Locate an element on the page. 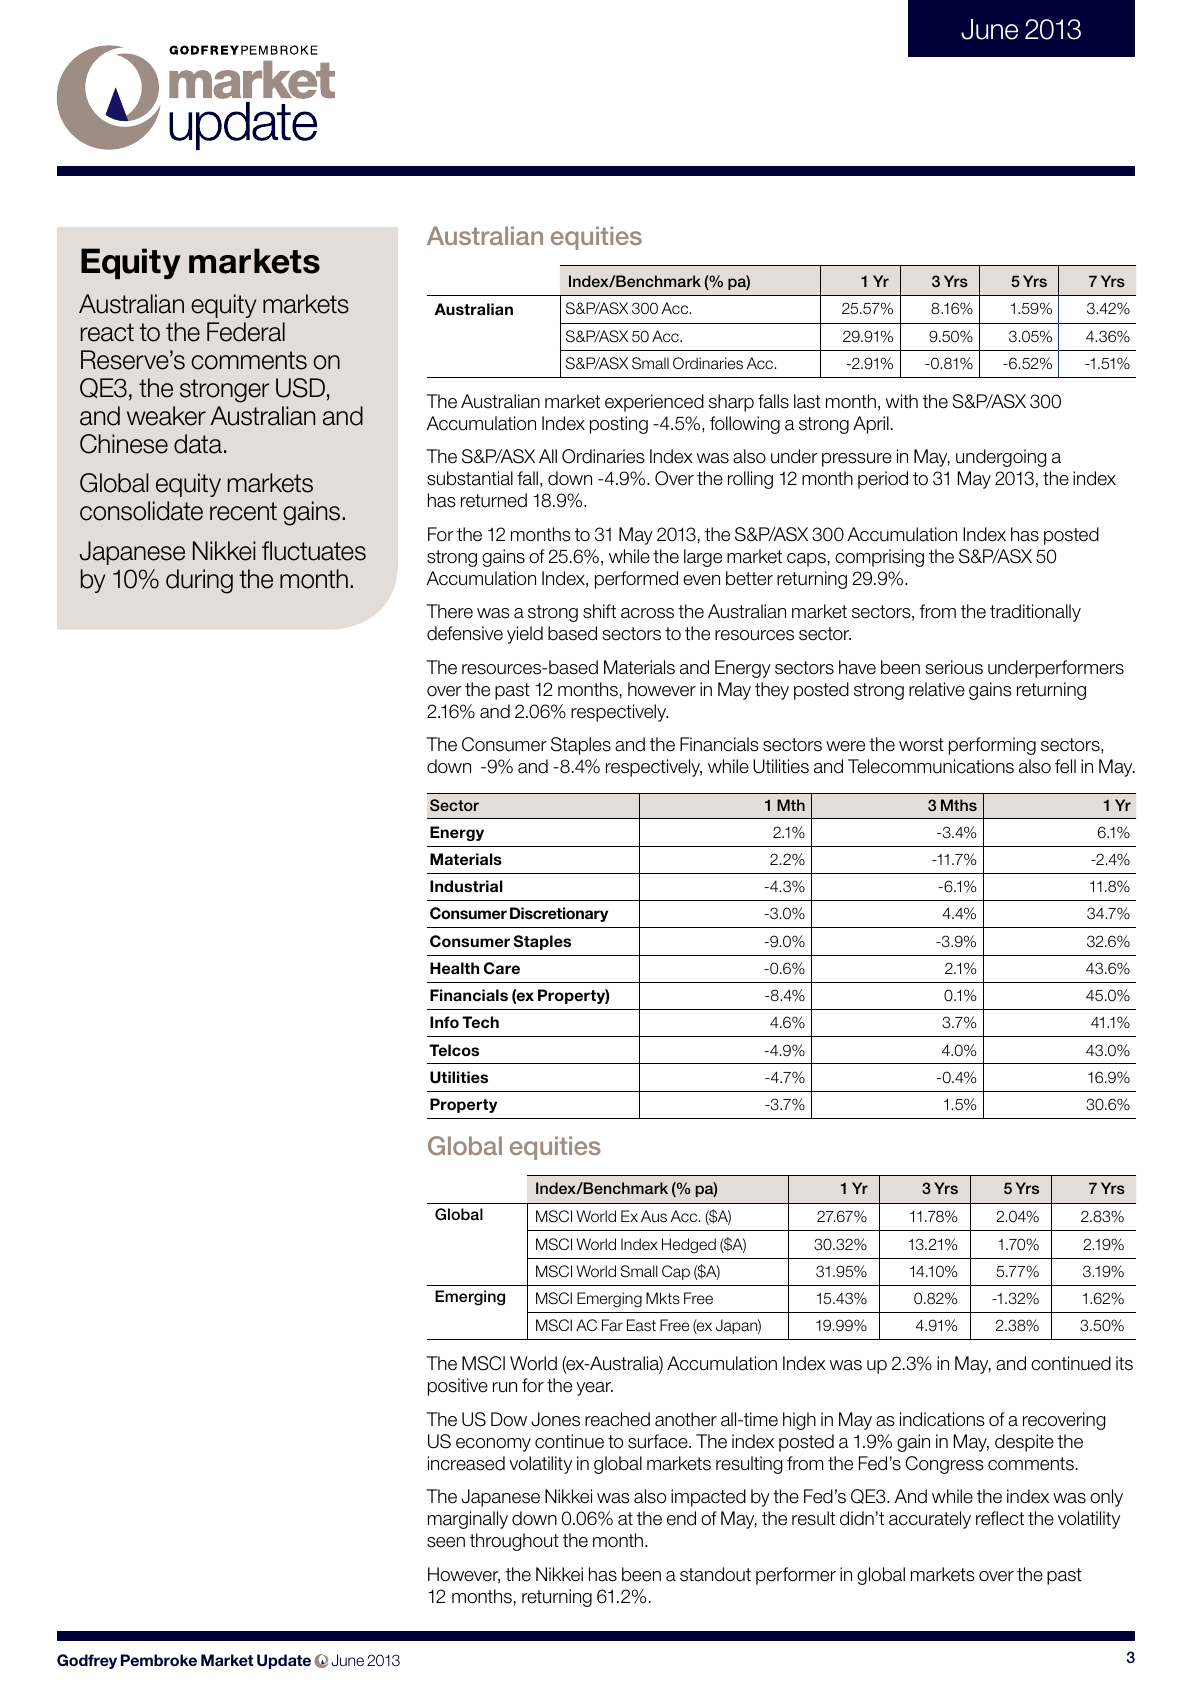 The width and height of the image is (1192, 1685). Telcos is located at coordinates (454, 1050).
